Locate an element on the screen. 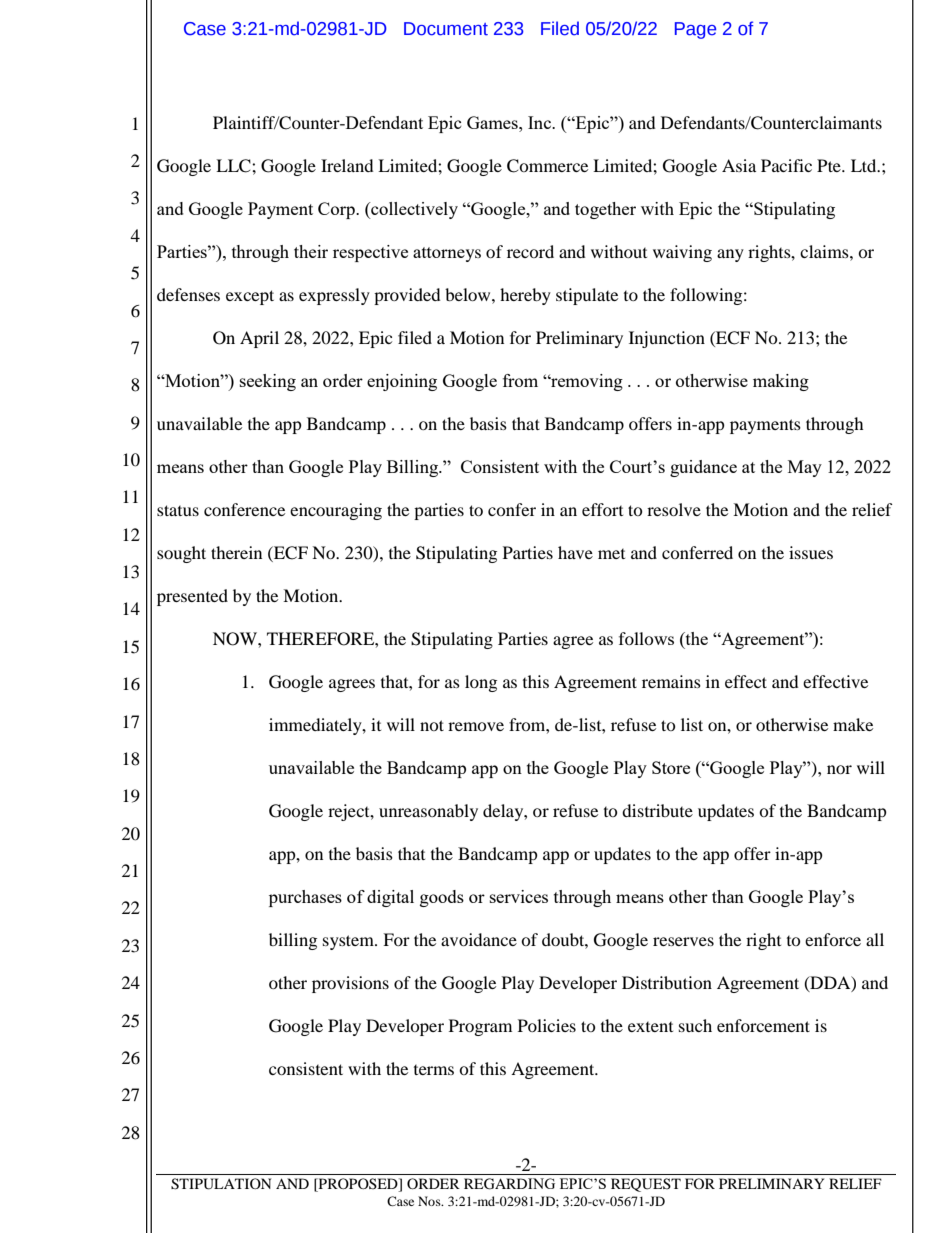 The height and width of the screenshot is (1233, 952). seeking is located at coordinates (268, 382).
